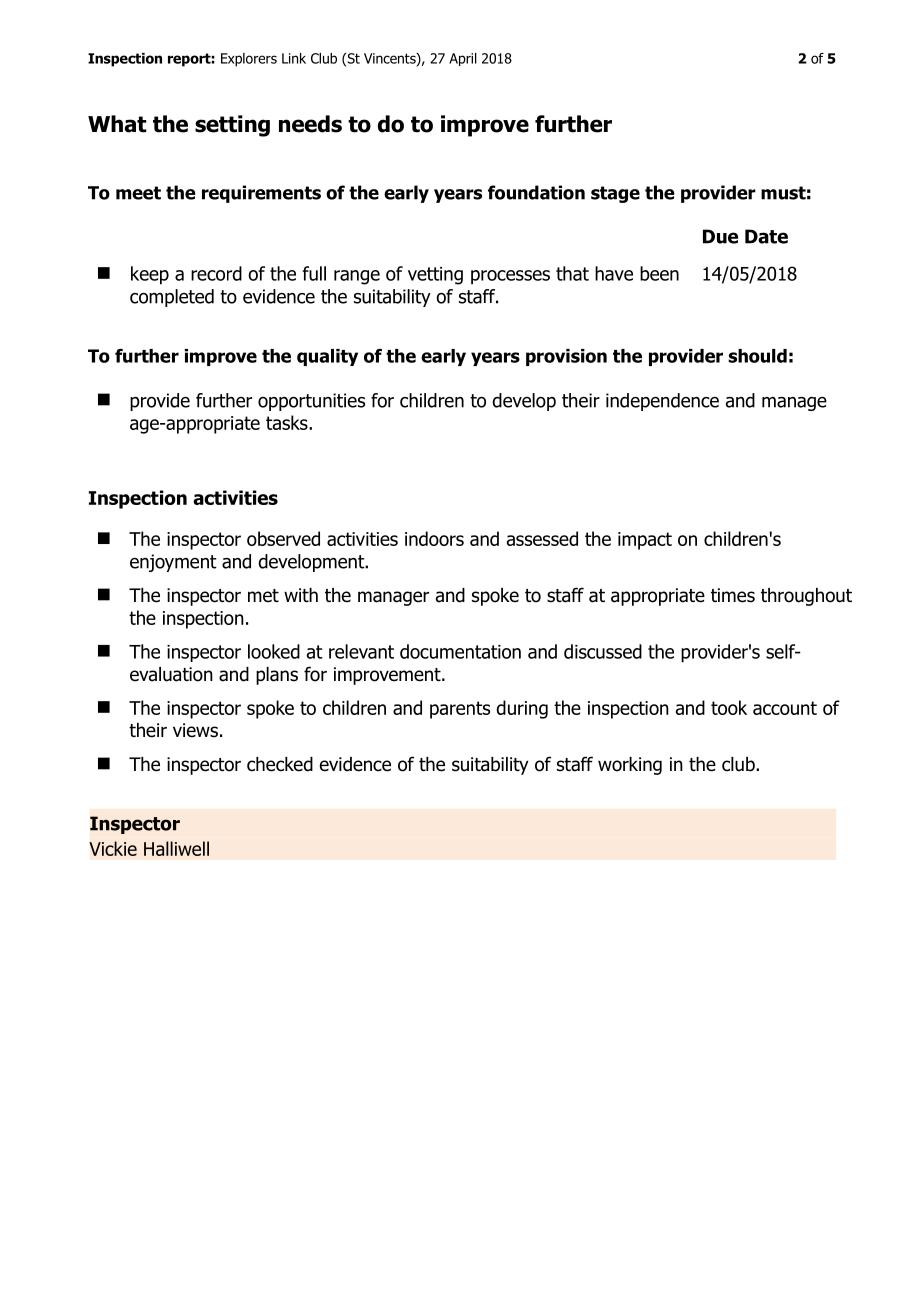 The width and height of the image is (924, 1308). I want to click on documentation, so click(460, 651).
